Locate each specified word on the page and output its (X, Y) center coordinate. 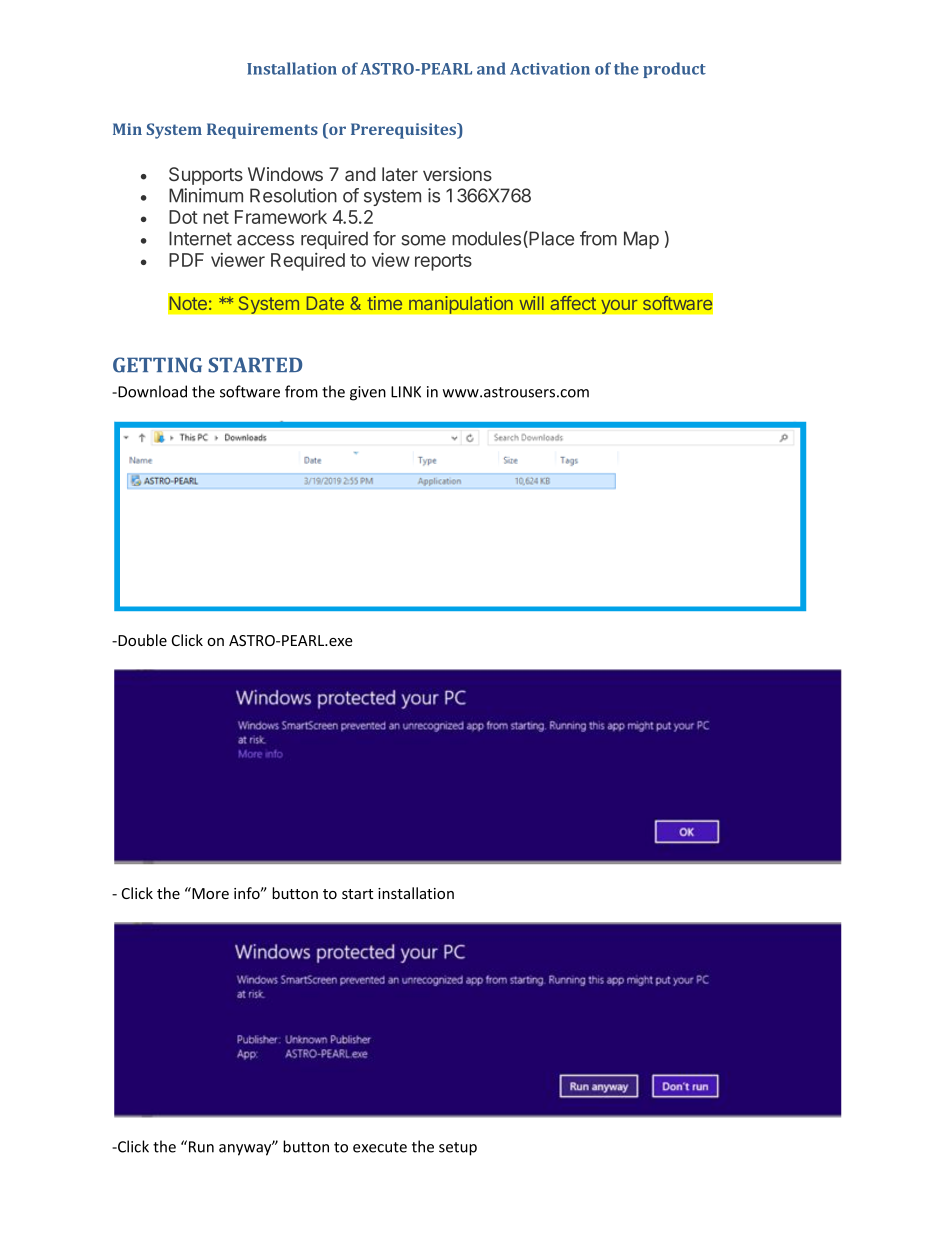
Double (141, 640)
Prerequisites (405, 131)
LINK (406, 392)
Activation (550, 69)
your (619, 306)
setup (458, 1149)
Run (201, 1147)
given (368, 393)
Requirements (262, 131)
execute (380, 1147)
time (384, 303)
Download (151, 391)
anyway (246, 1149)
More (209, 893)
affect (573, 303)
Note (188, 303)
